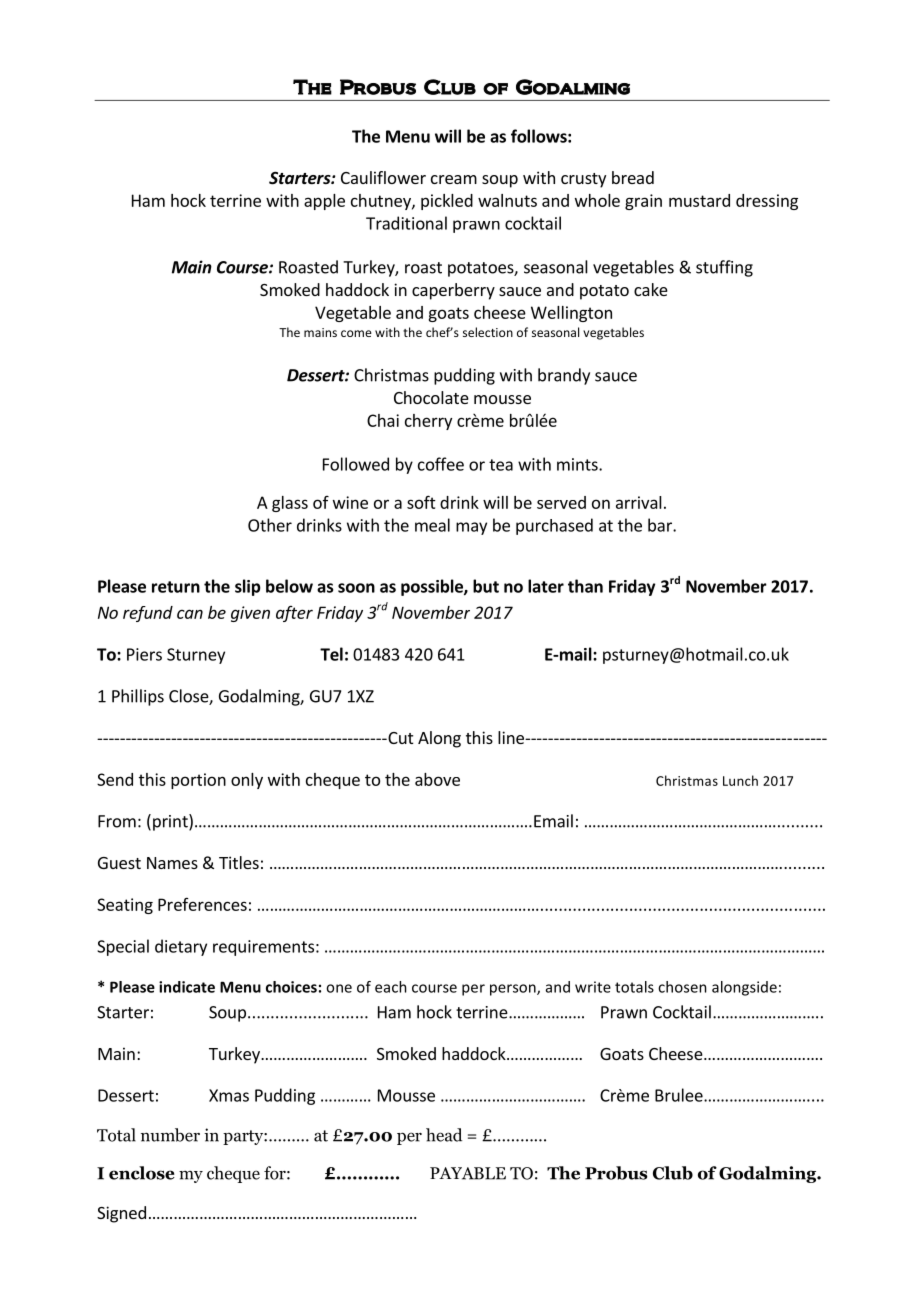  I want to click on number, so click(170, 1135).
